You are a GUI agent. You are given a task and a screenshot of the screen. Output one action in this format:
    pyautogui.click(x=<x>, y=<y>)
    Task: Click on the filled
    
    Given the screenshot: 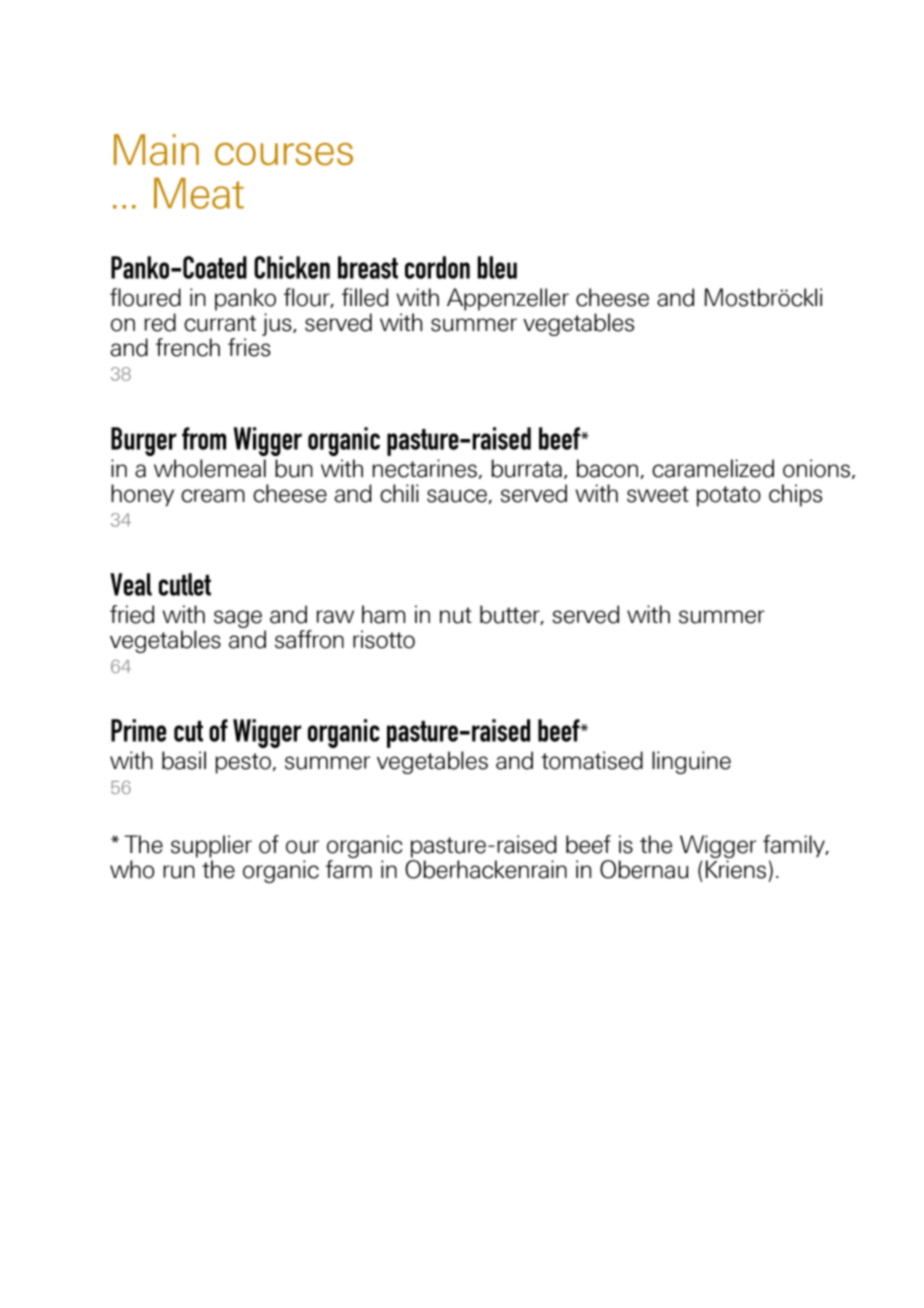 What is the action you would take?
    pyautogui.click(x=365, y=297)
